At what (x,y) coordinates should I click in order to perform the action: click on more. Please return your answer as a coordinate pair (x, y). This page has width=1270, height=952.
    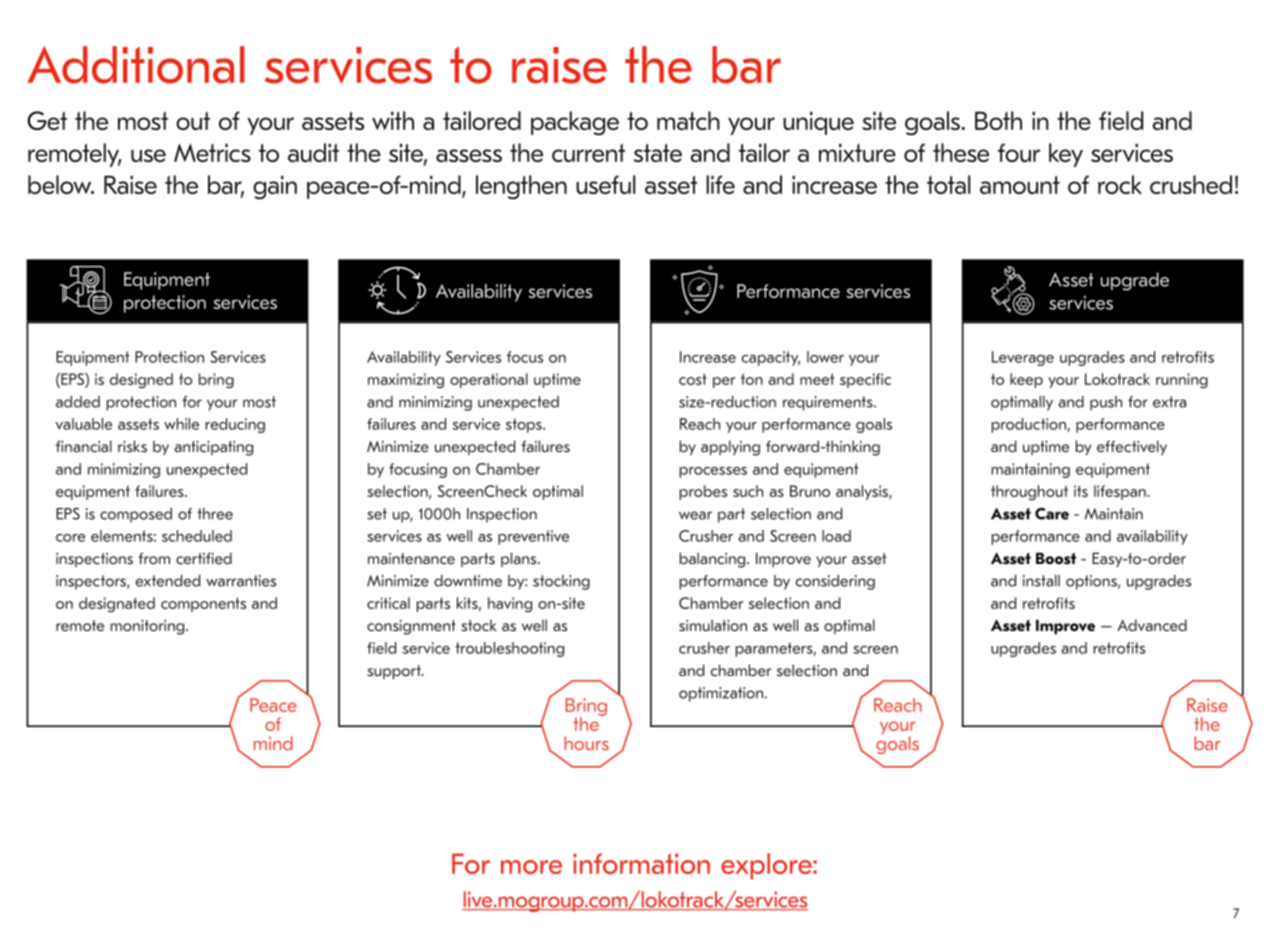
    Looking at the image, I should click on (531, 867).
